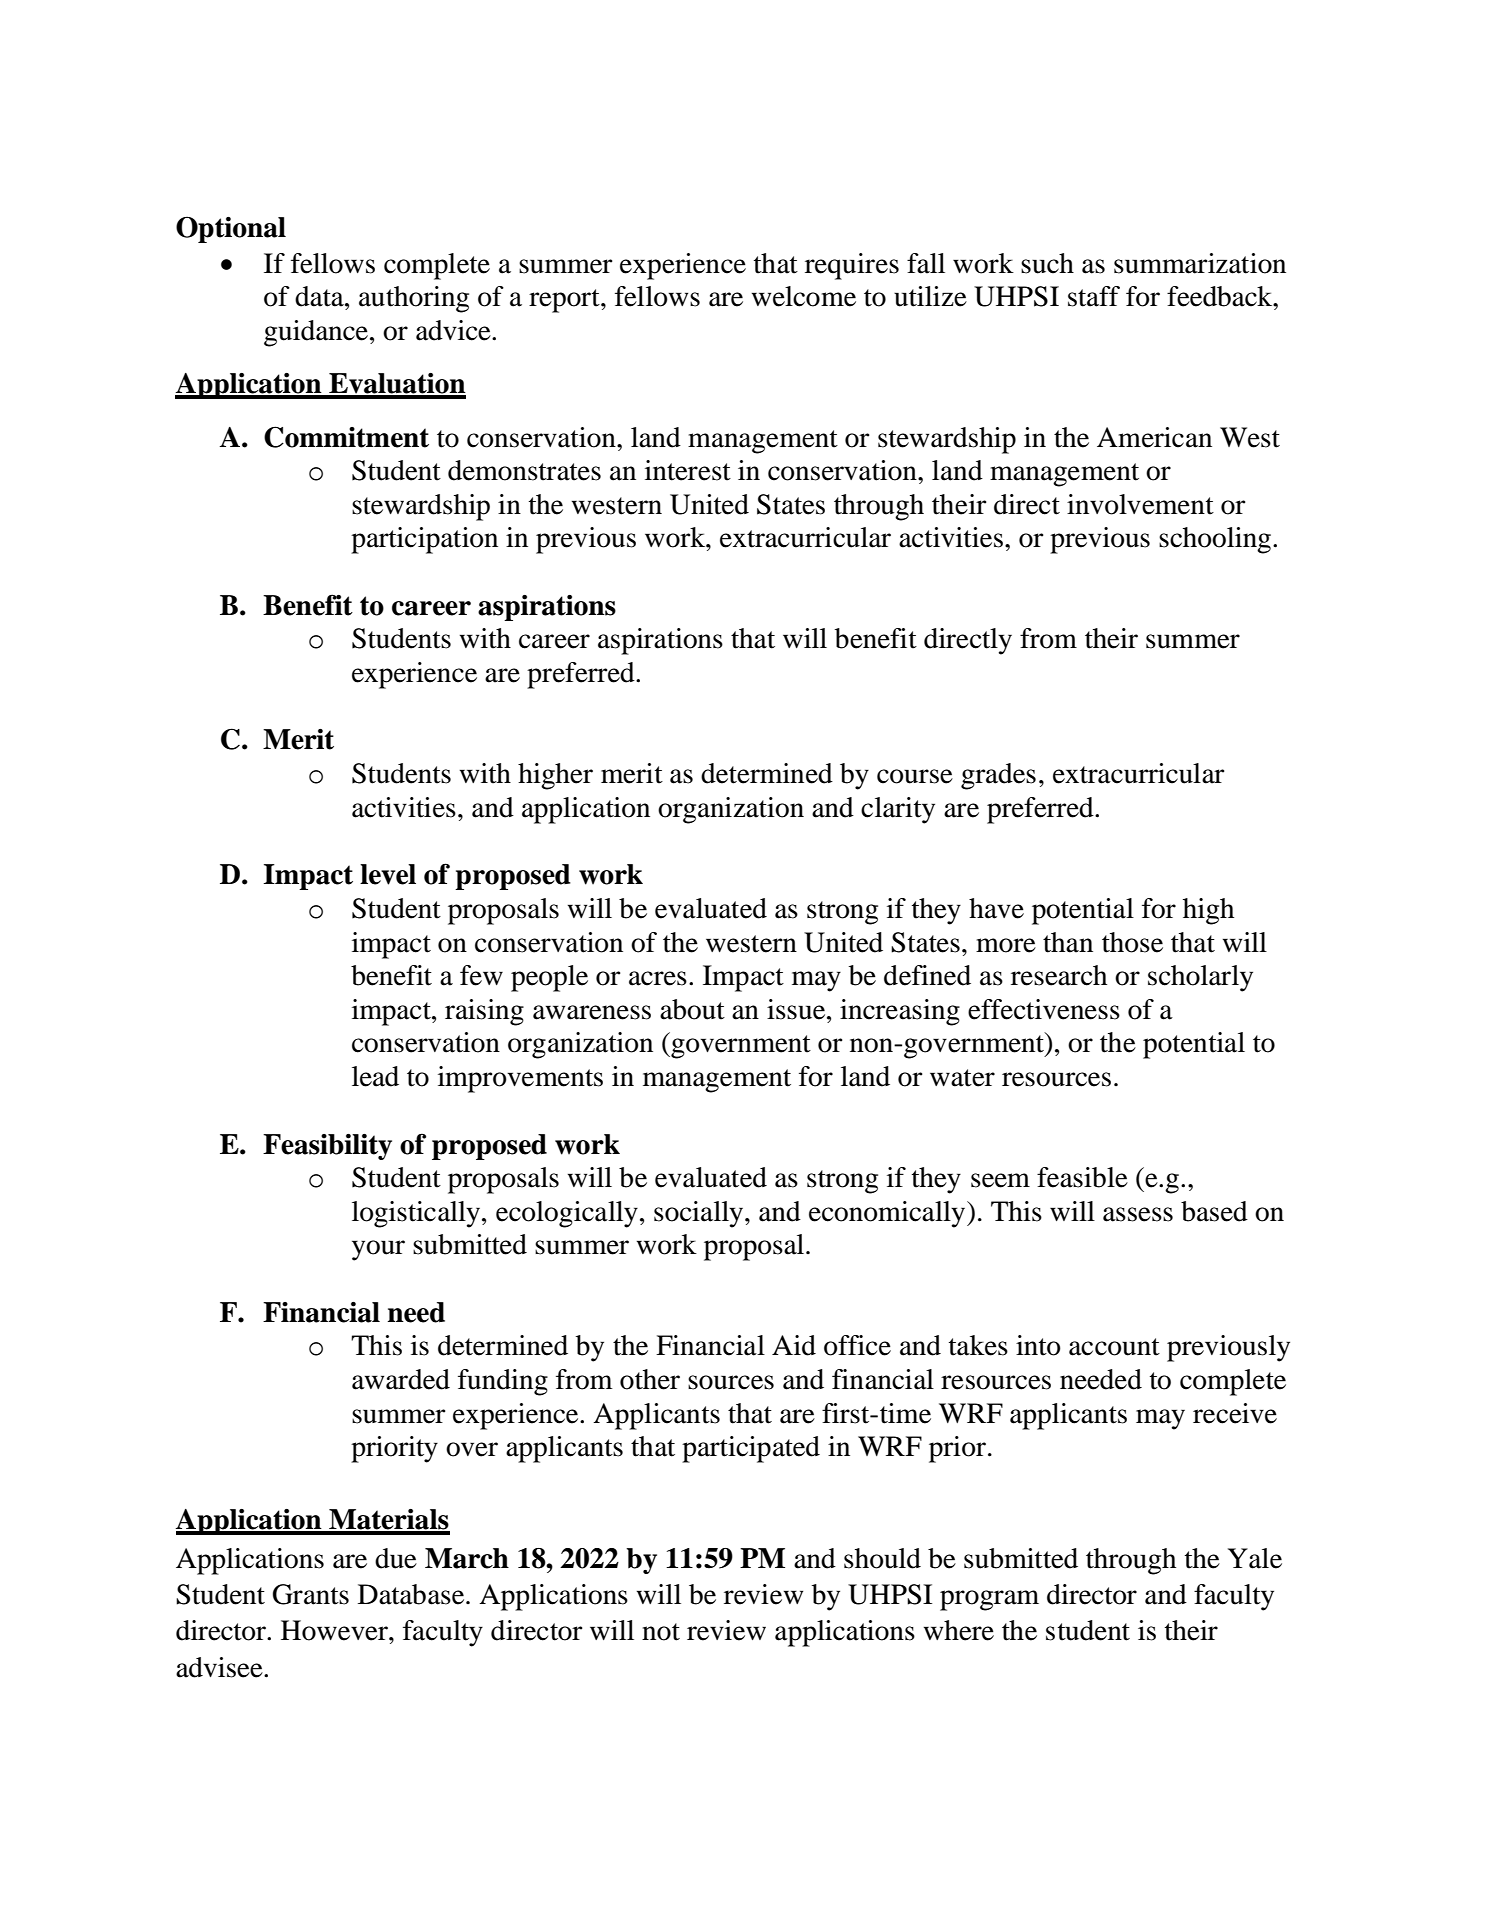 The width and height of the image is (1493, 1932). Describe the element at coordinates (311, 1594) in the image. I see `Grants` at that location.
